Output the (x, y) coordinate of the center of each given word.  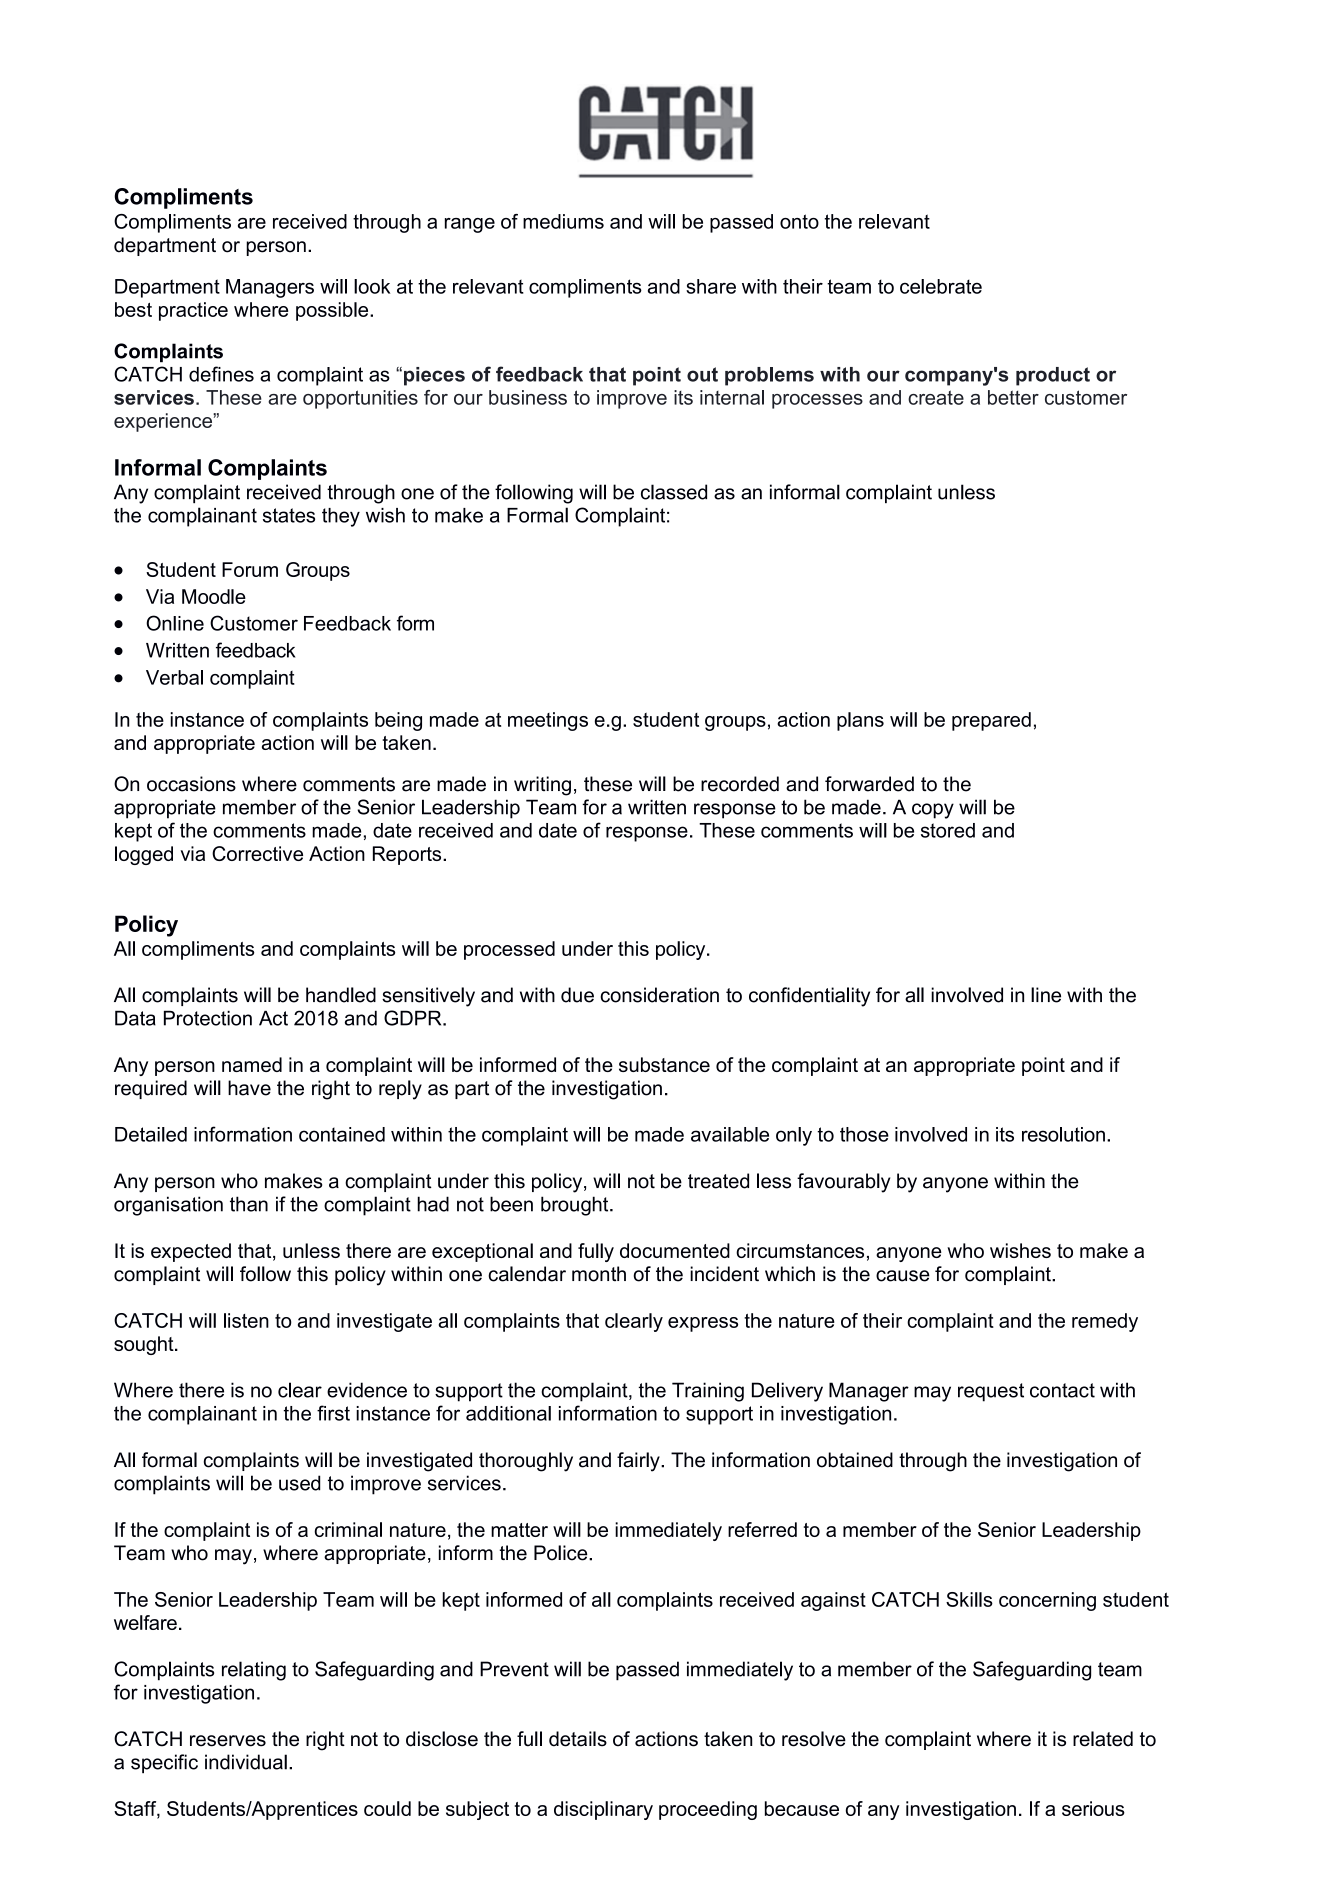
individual (246, 1762)
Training (708, 1392)
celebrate (941, 286)
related (1103, 1739)
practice (193, 311)
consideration (659, 995)
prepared (991, 721)
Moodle (214, 596)
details (578, 1739)
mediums (563, 221)
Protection (208, 1018)
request (991, 1392)
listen (246, 1320)
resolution (1063, 1134)
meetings (548, 721)
